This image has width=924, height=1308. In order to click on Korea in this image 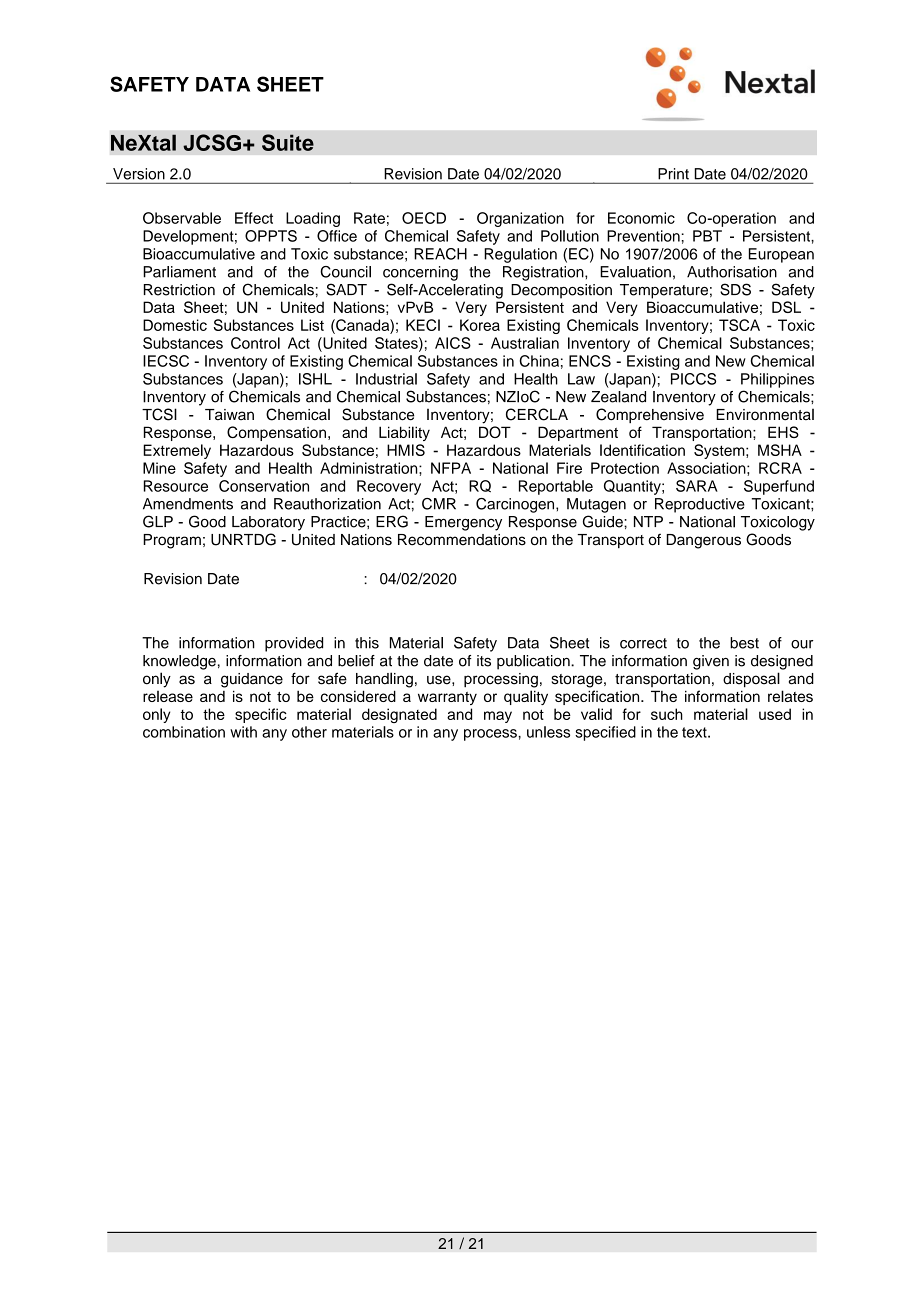, I will do `click(480, 325)`.
